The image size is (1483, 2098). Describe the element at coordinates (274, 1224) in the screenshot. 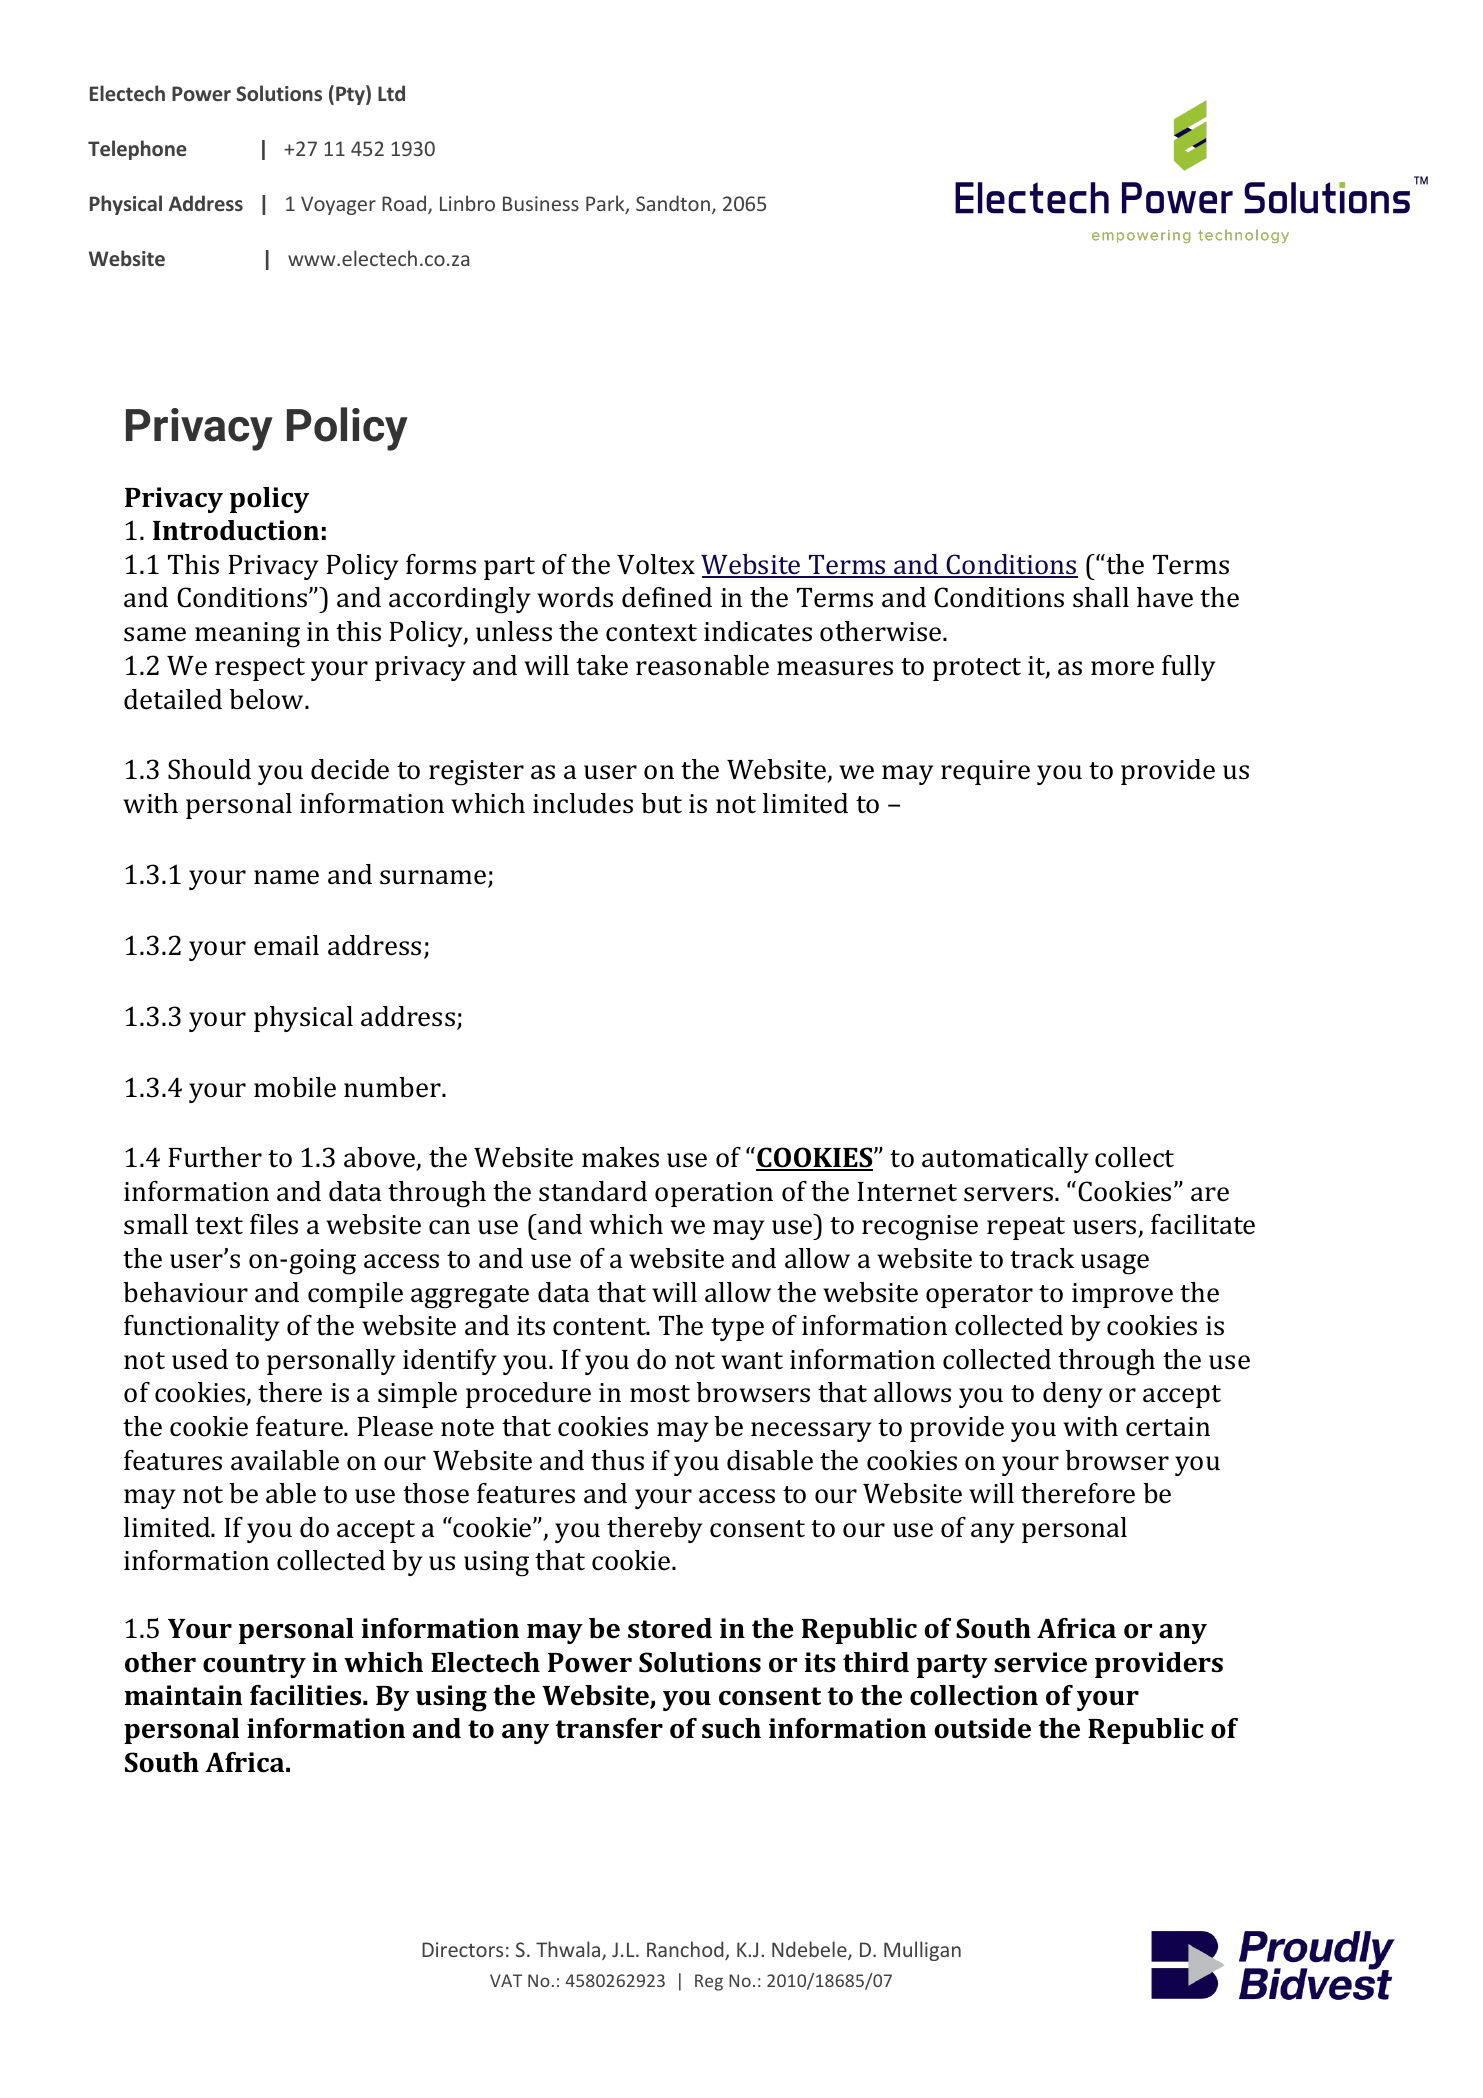

I see `files` at that location.
